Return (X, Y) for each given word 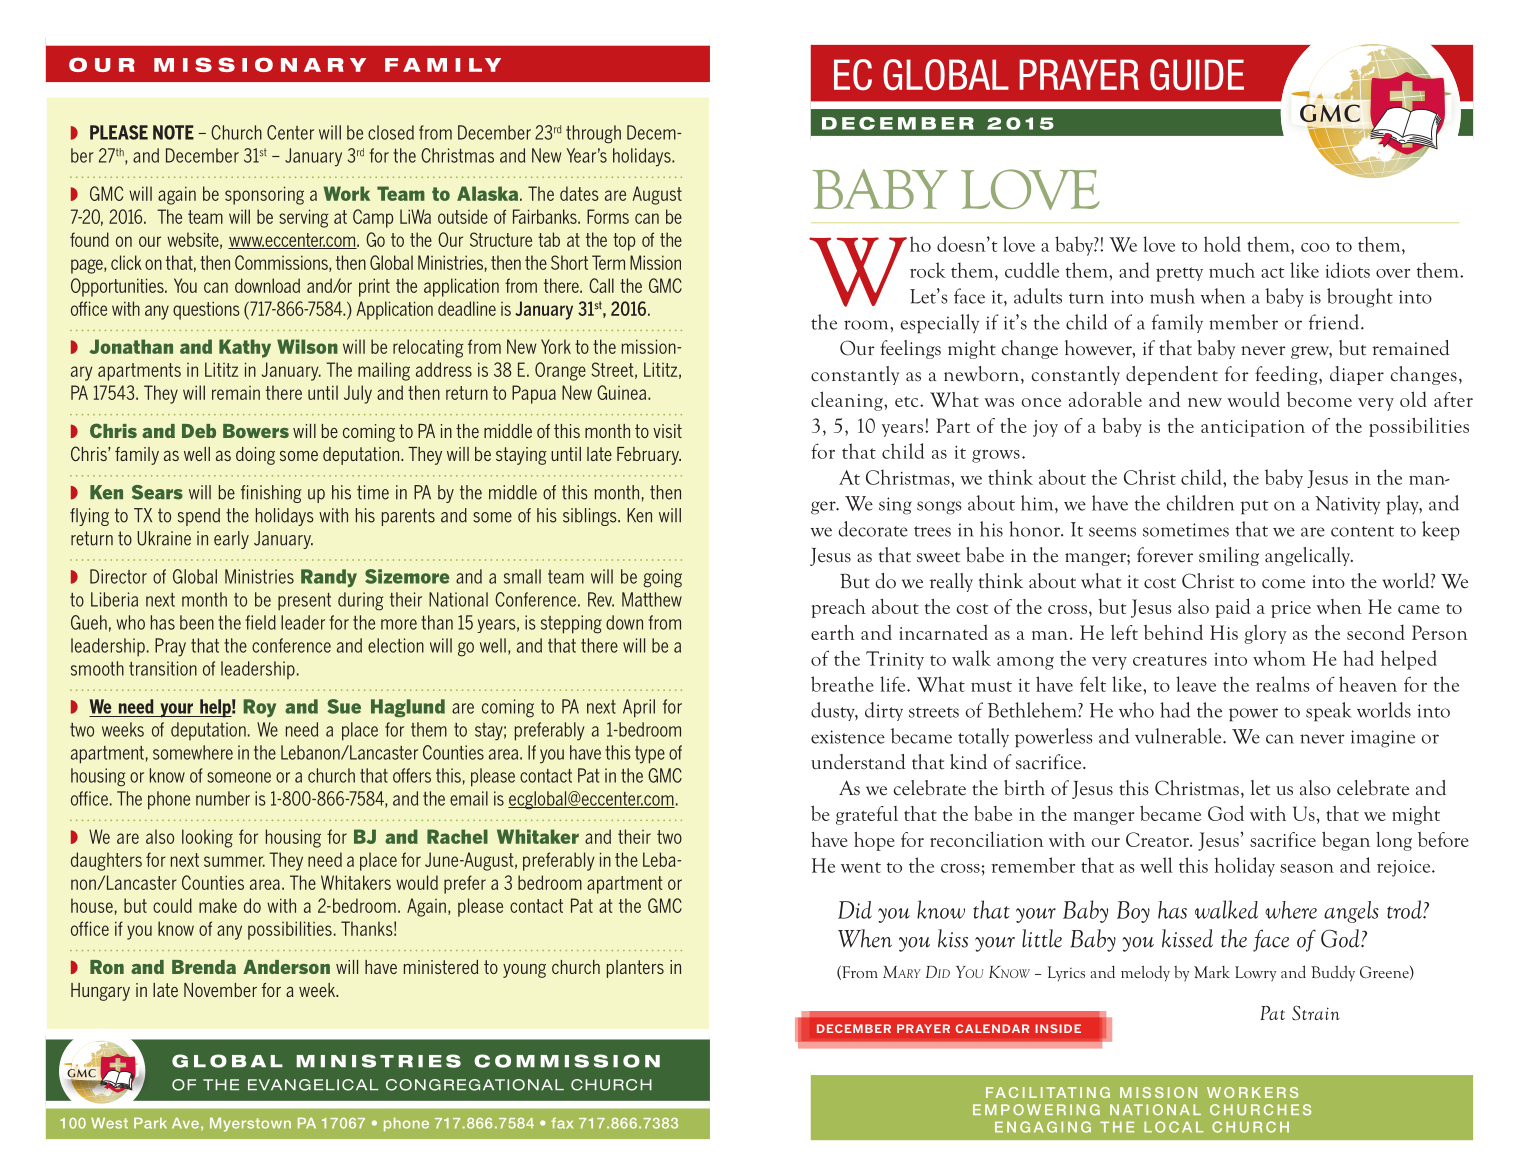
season (1307, 868)
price (1291, 609)
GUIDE (1197, 75)
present (304, 602)
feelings (910, 349)
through (593, 134)
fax (562, 1123)
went (861, 867)
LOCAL (1173, 1127)
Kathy (245, 348)
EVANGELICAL (313, 1085)
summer (234, 861)
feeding (1287, 375)
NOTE (173, 132)
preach (839, 608)
